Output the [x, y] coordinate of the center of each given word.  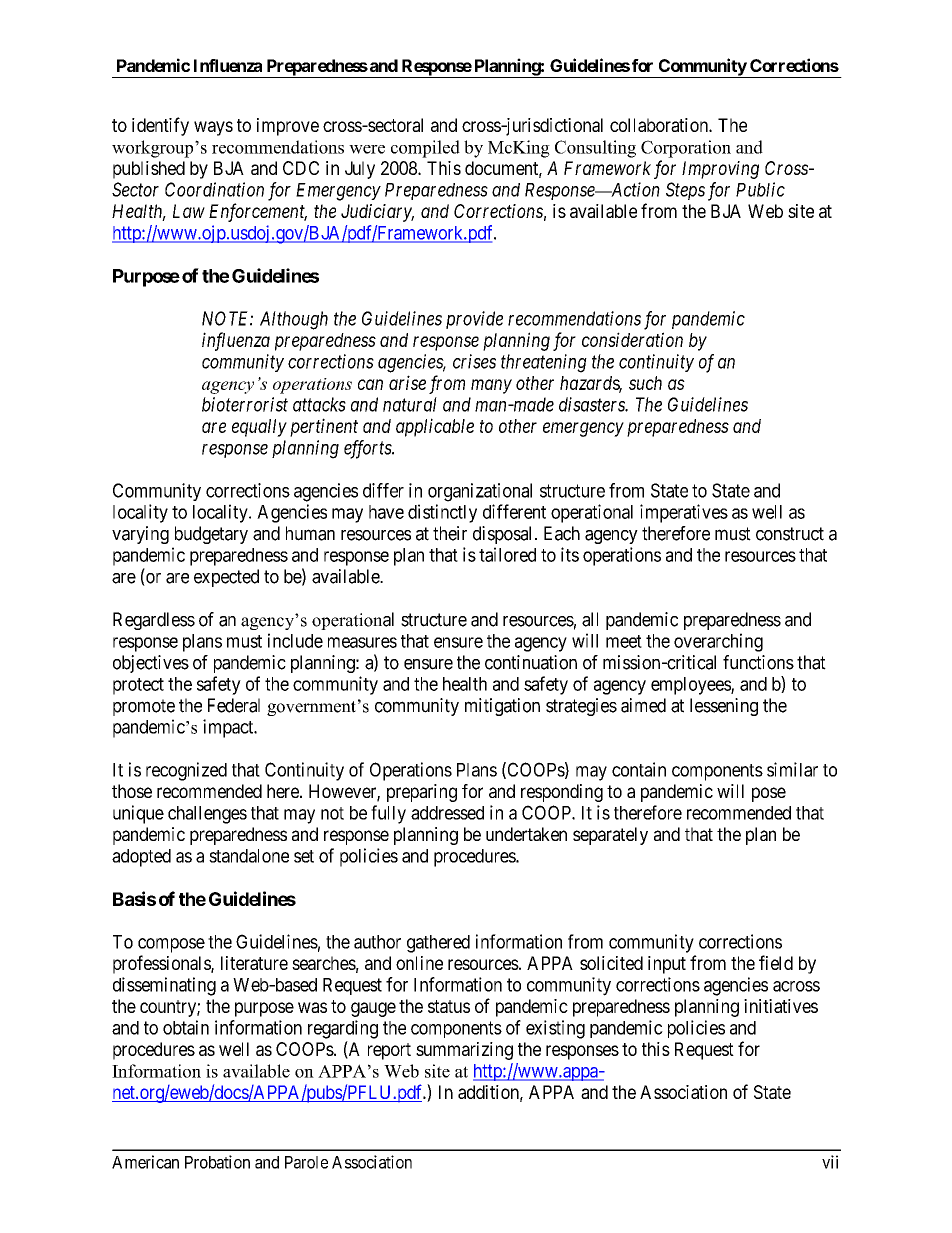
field [776, 962]
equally [259, 428]
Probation [217, 1162]
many [491, 386]
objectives [151, 664]
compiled [425, 149]
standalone [249, 856]
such [645, 383]
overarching [718, 642]
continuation [531, 662]
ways [213, 128]
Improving [720, 170]
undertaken [526, 834]
